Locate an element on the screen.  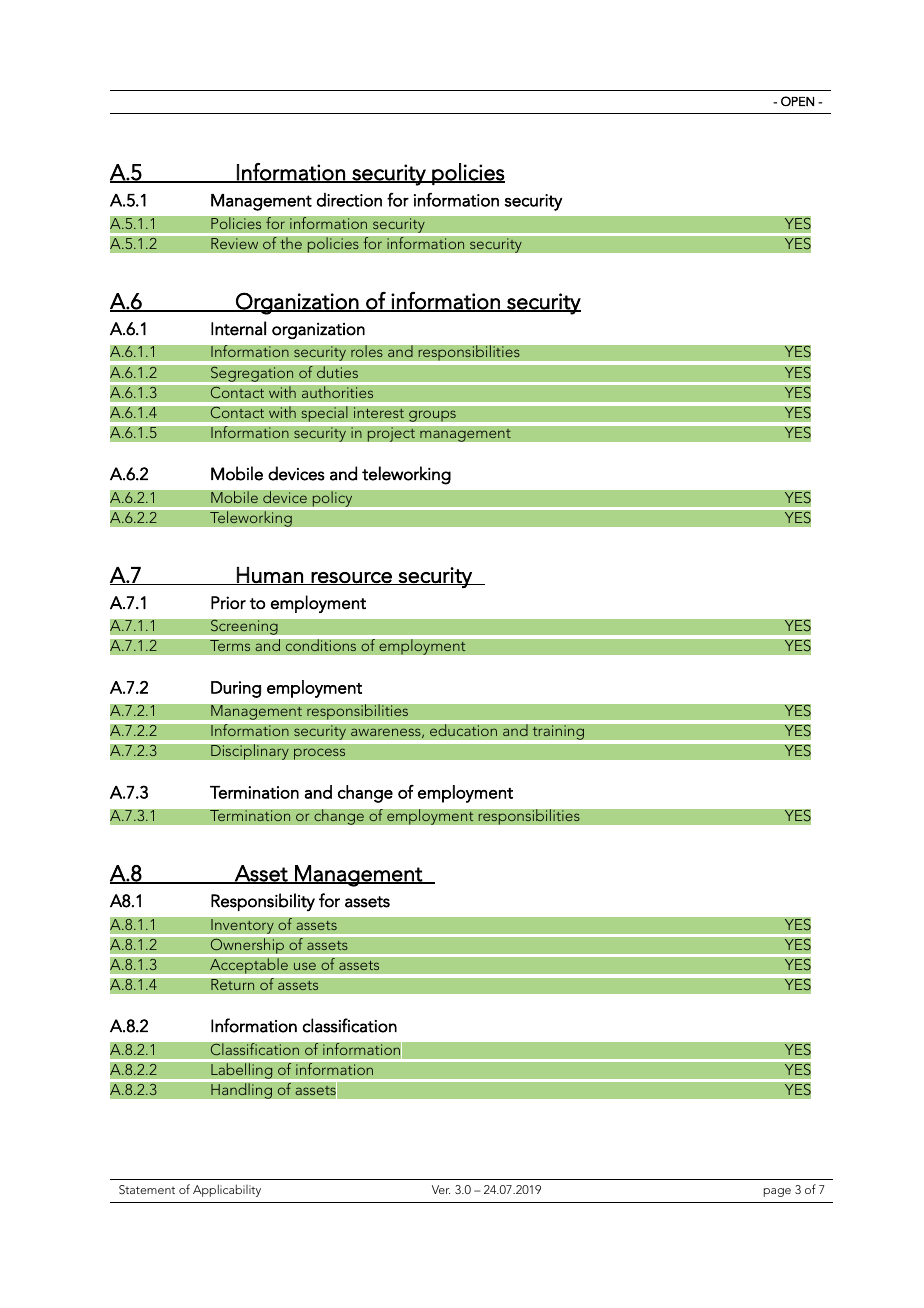
Internal is located at coordinates (238, 328).
